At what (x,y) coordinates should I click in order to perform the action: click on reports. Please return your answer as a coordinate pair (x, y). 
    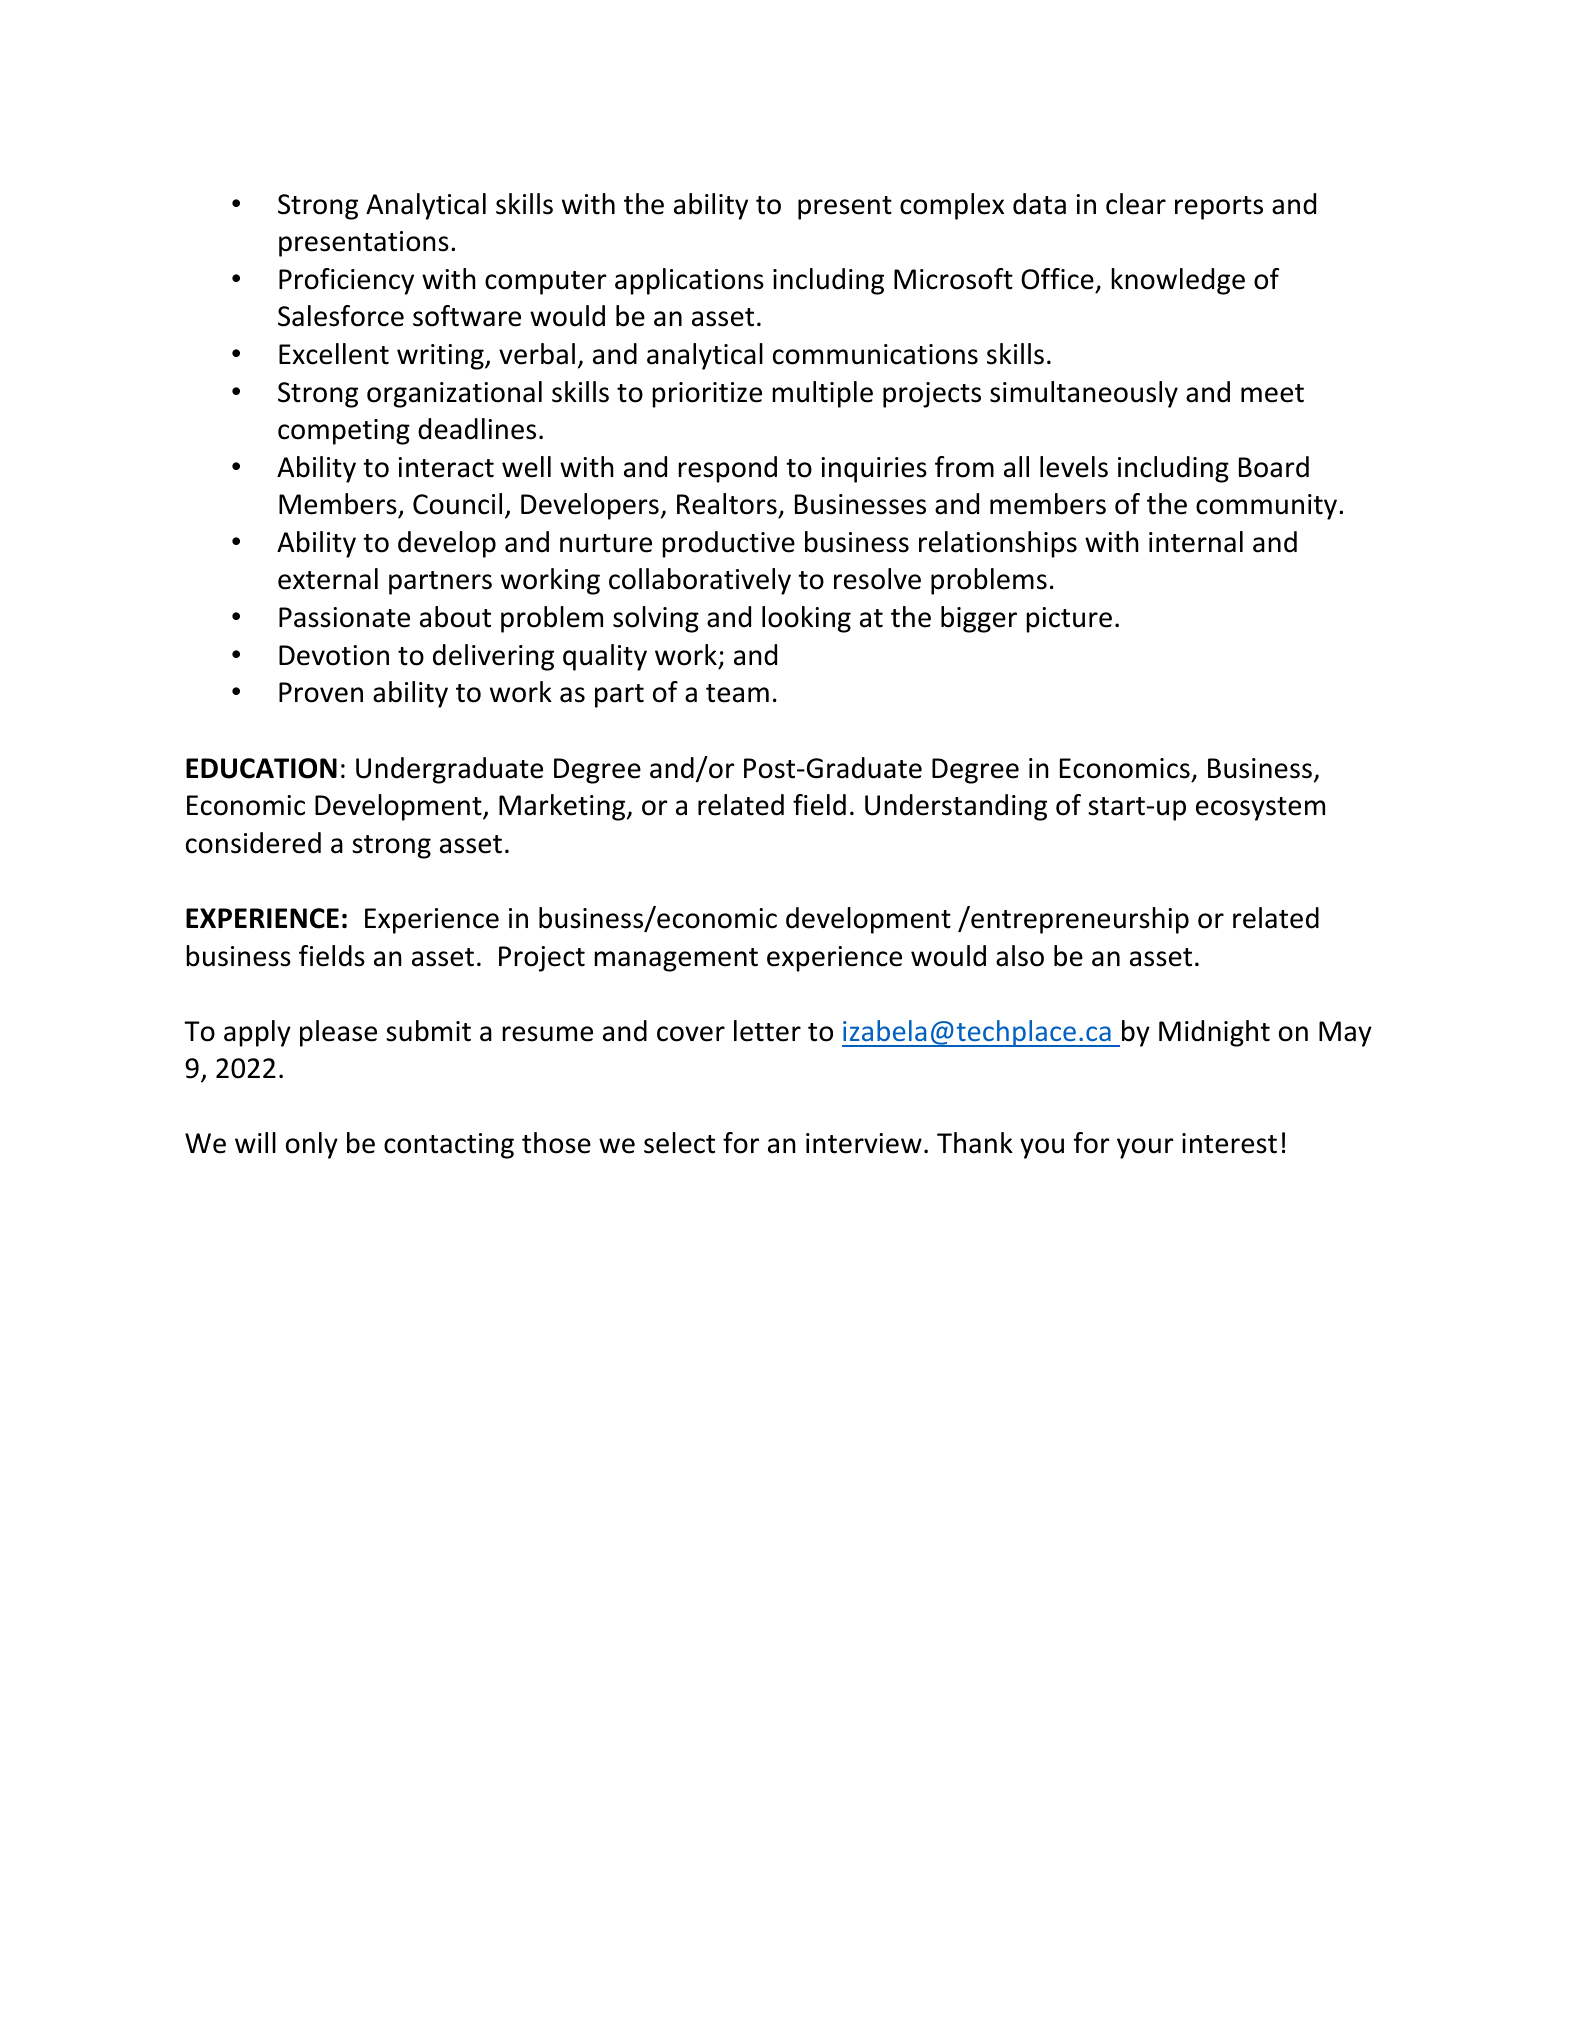
    Looking at the image, I should click on (1219, 208).
